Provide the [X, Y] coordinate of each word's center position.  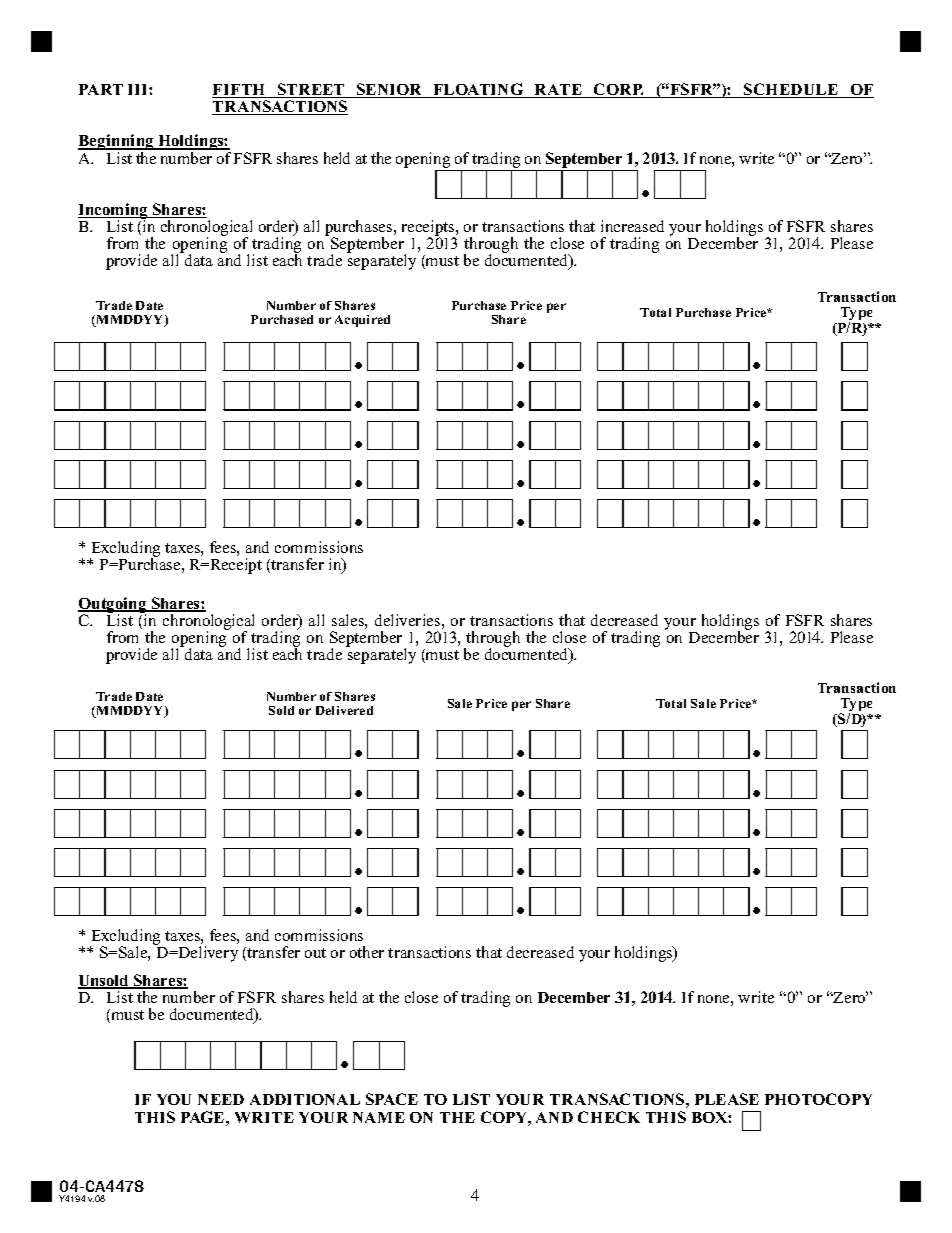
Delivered [344, 710]
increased [632, 226]
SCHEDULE [791, 90]
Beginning [117, 143]
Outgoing [113, 606]
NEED [221, 1099]
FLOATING [478, 90]
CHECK [609, 1117]
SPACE [392, 1099]
